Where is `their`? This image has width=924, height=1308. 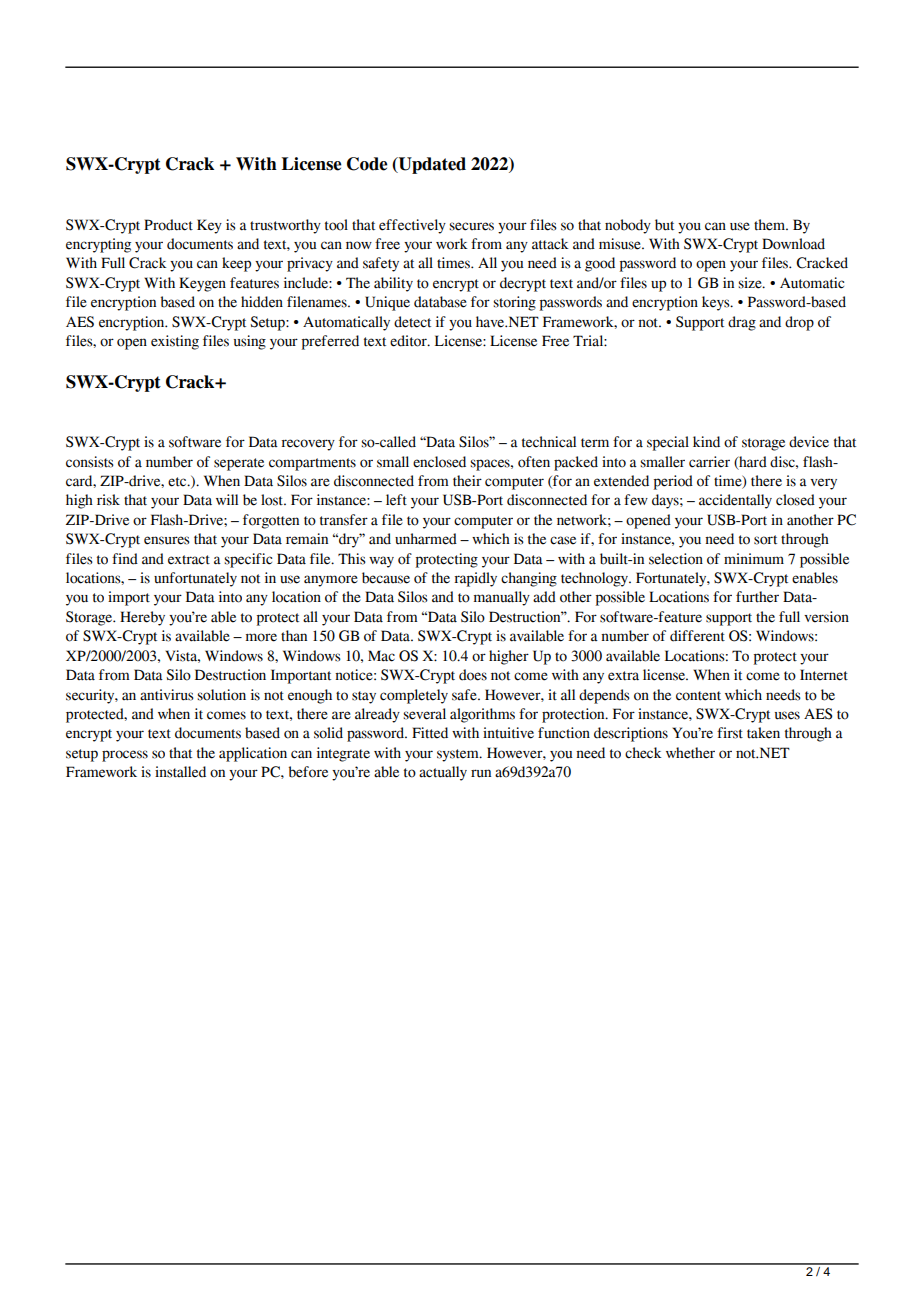
their is located at coordinates (467, 481).
